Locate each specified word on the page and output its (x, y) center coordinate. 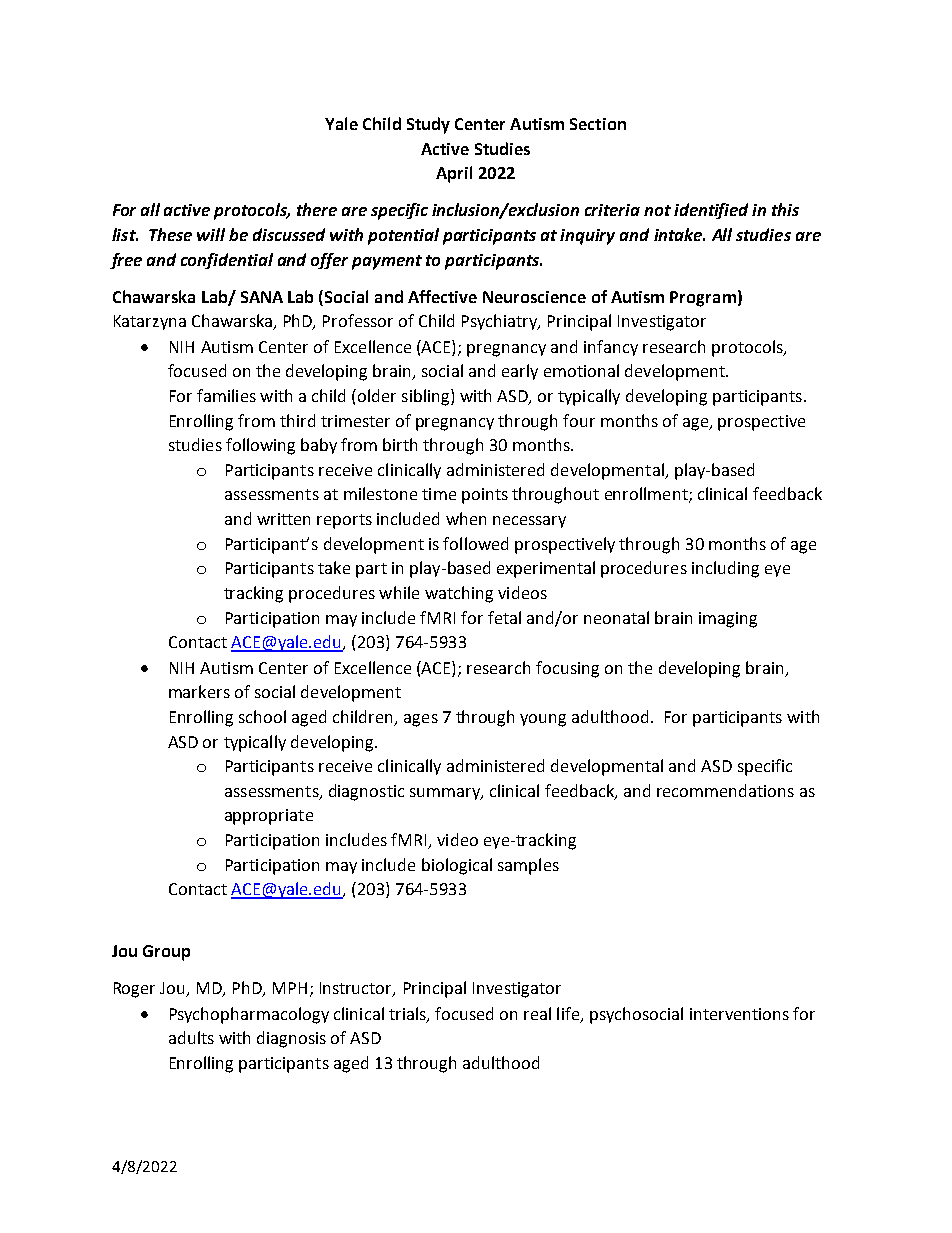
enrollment (647, 495)
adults (191, 1037)
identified (711, 211)
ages (421, 720)
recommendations (725, 790)
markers (199, 691)
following (260, 446)
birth (400, 444)
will (211, 234)
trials (408, 1014)
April (454, 174)
